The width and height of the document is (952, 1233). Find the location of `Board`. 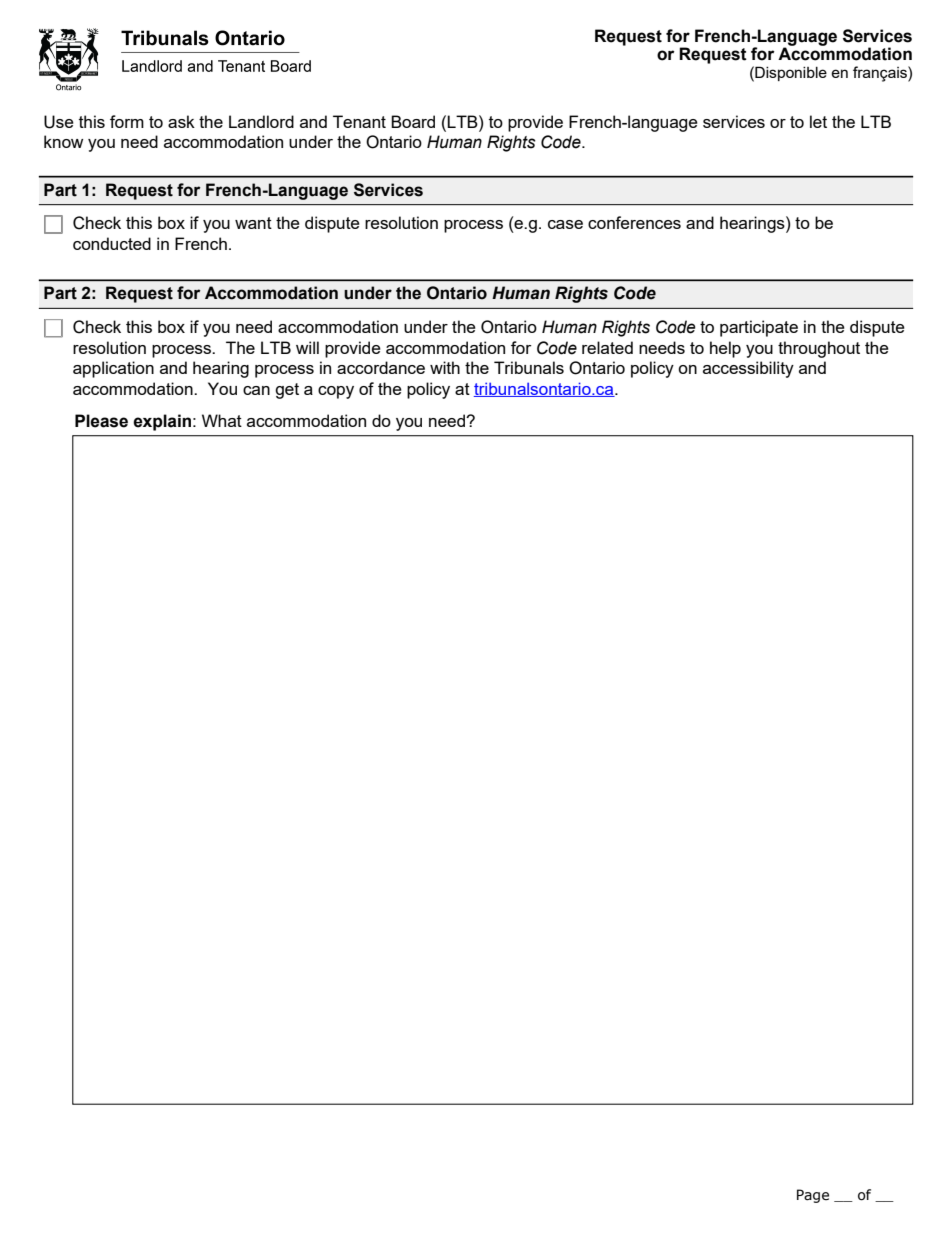

Board is located at coordinates (413, 121).
